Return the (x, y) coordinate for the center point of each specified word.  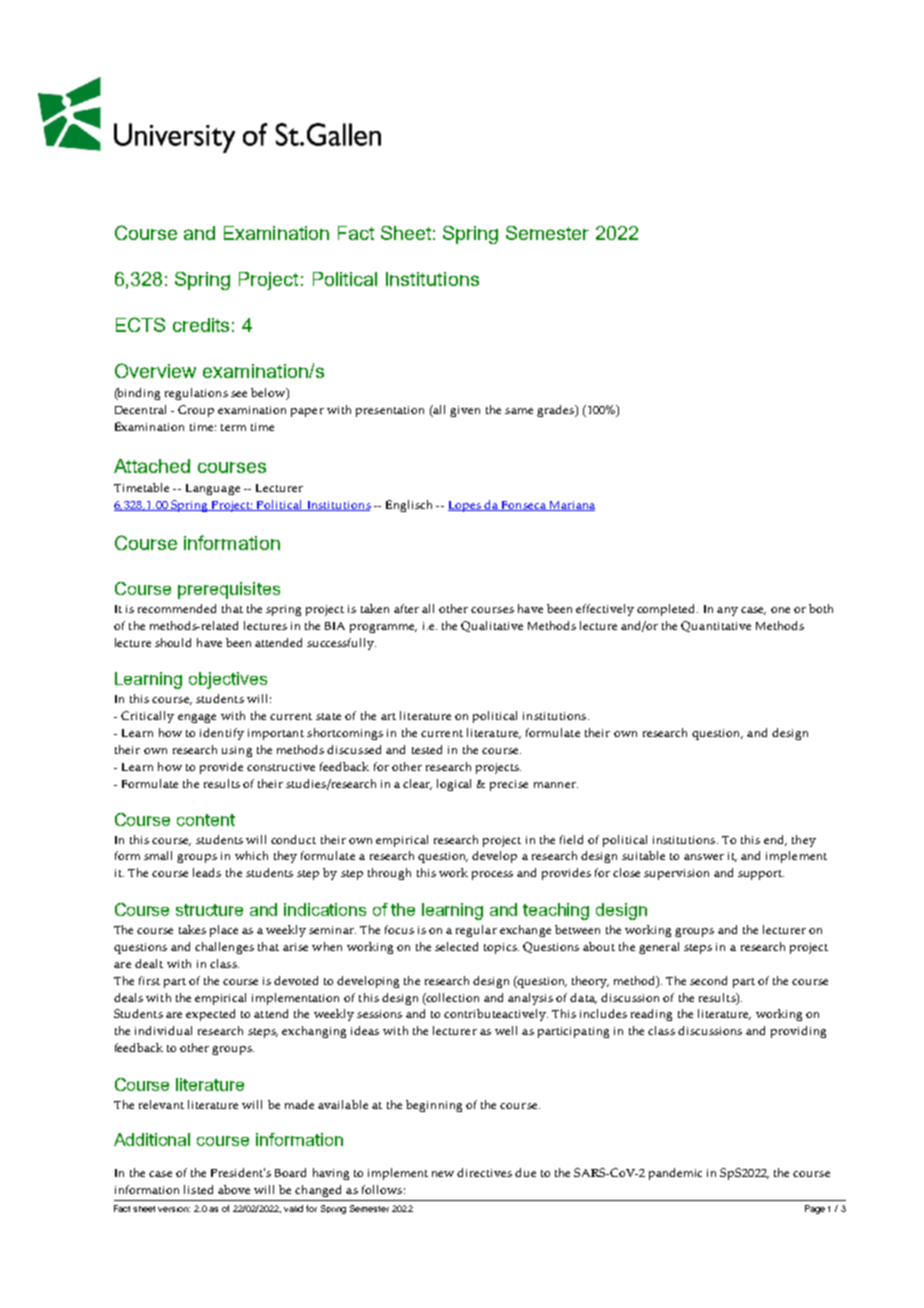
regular (476, 931)
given (465, 411)
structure (209, 910)
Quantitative (716, 626)
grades (557, 411)
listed (198, 1189)
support (761, 875)
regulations (196, 394)
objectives (228, 680)
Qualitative (492, 626)
